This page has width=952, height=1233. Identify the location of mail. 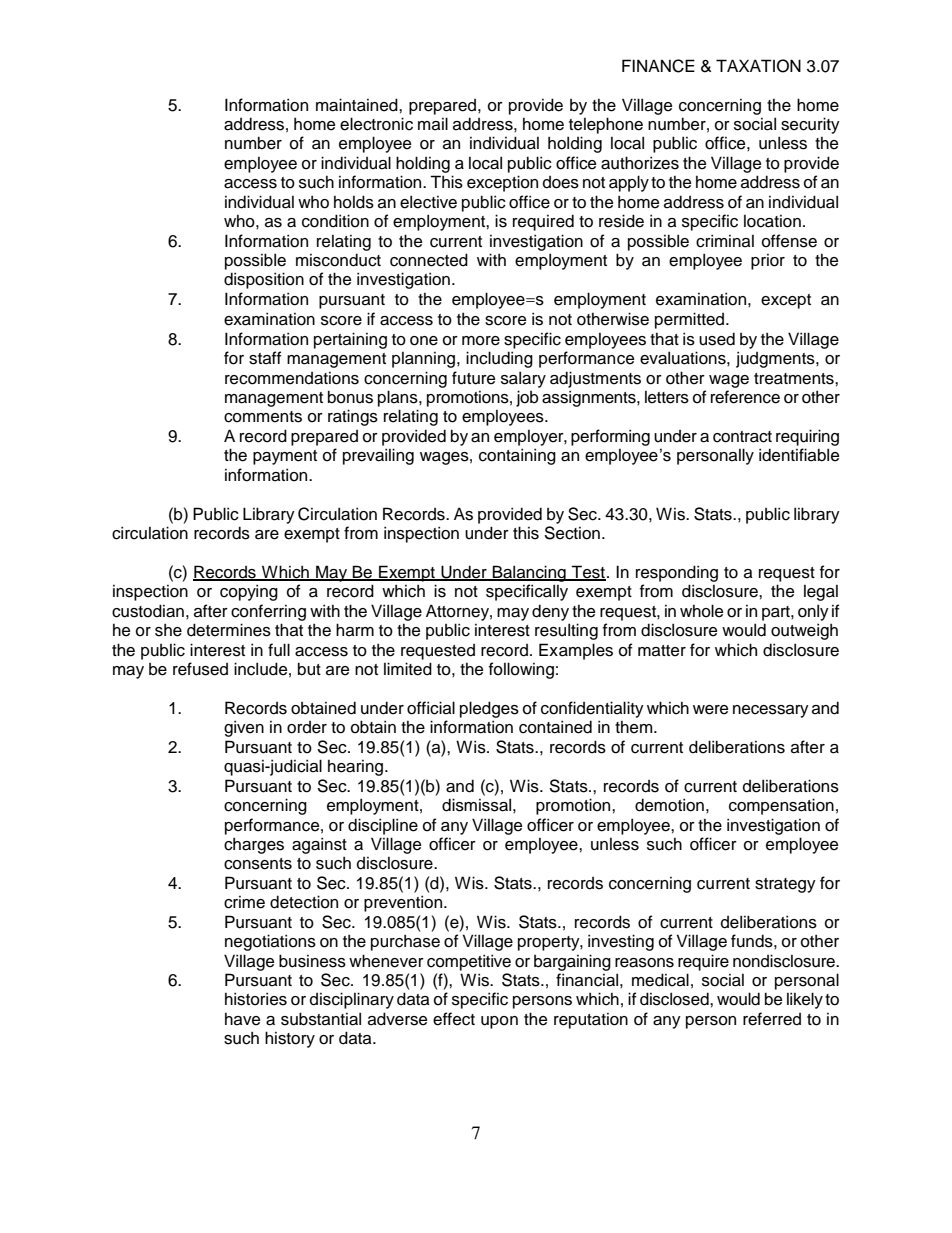
(433, 124).
